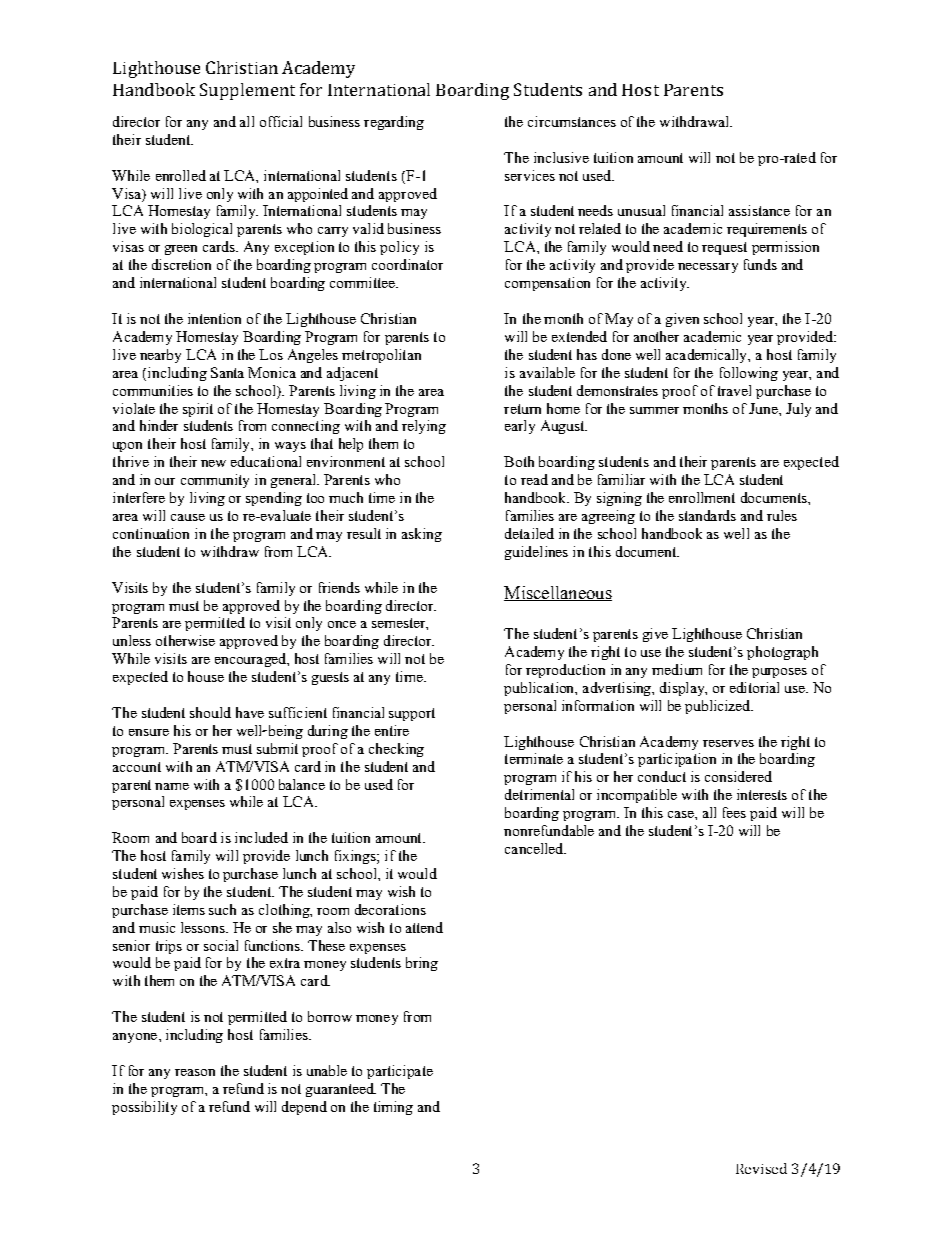  I want to click on timing, so click(393, 1108).
